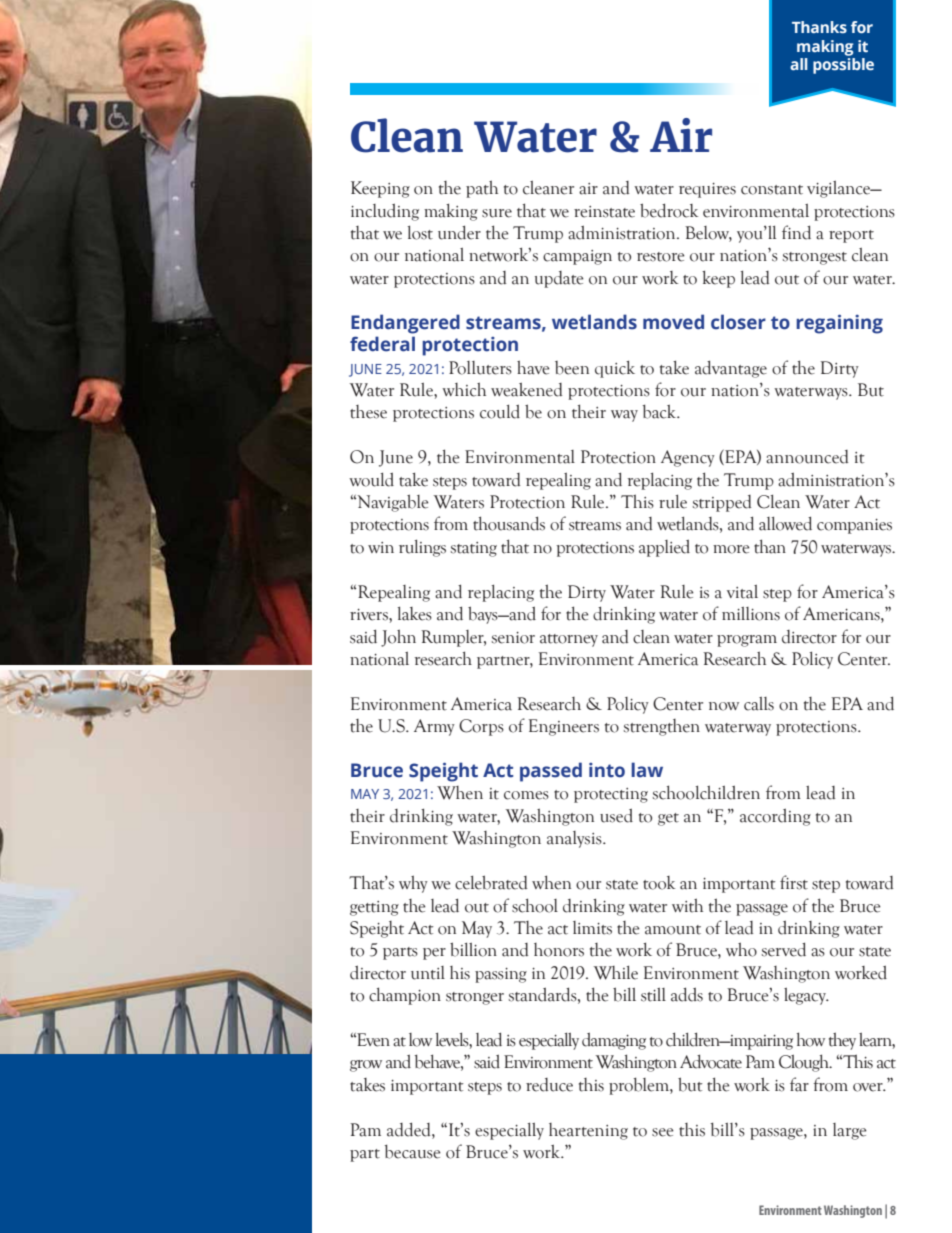  I want to click on lakes, so click(415, 614).
